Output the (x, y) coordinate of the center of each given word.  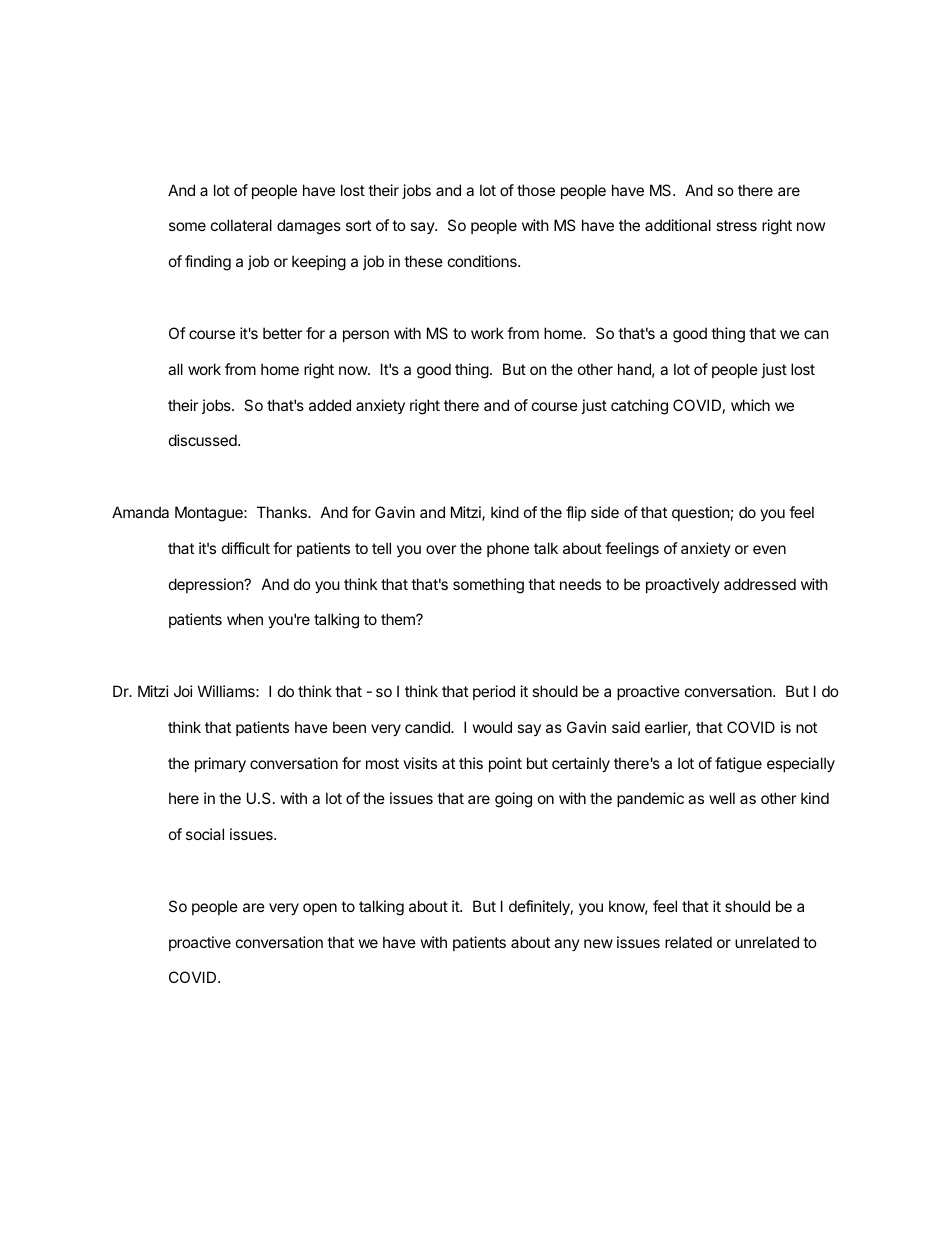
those (536, 190)
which (750, 405)
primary (220, 764)
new (598, 943)
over (441, 549)
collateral (241, 225)
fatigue (738, 765)
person (366, 336)
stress (736, 225)
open (320, 909)
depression (207, 585)
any (567, 945)
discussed (204, 440)
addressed (760, 584)
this (471, 763)
